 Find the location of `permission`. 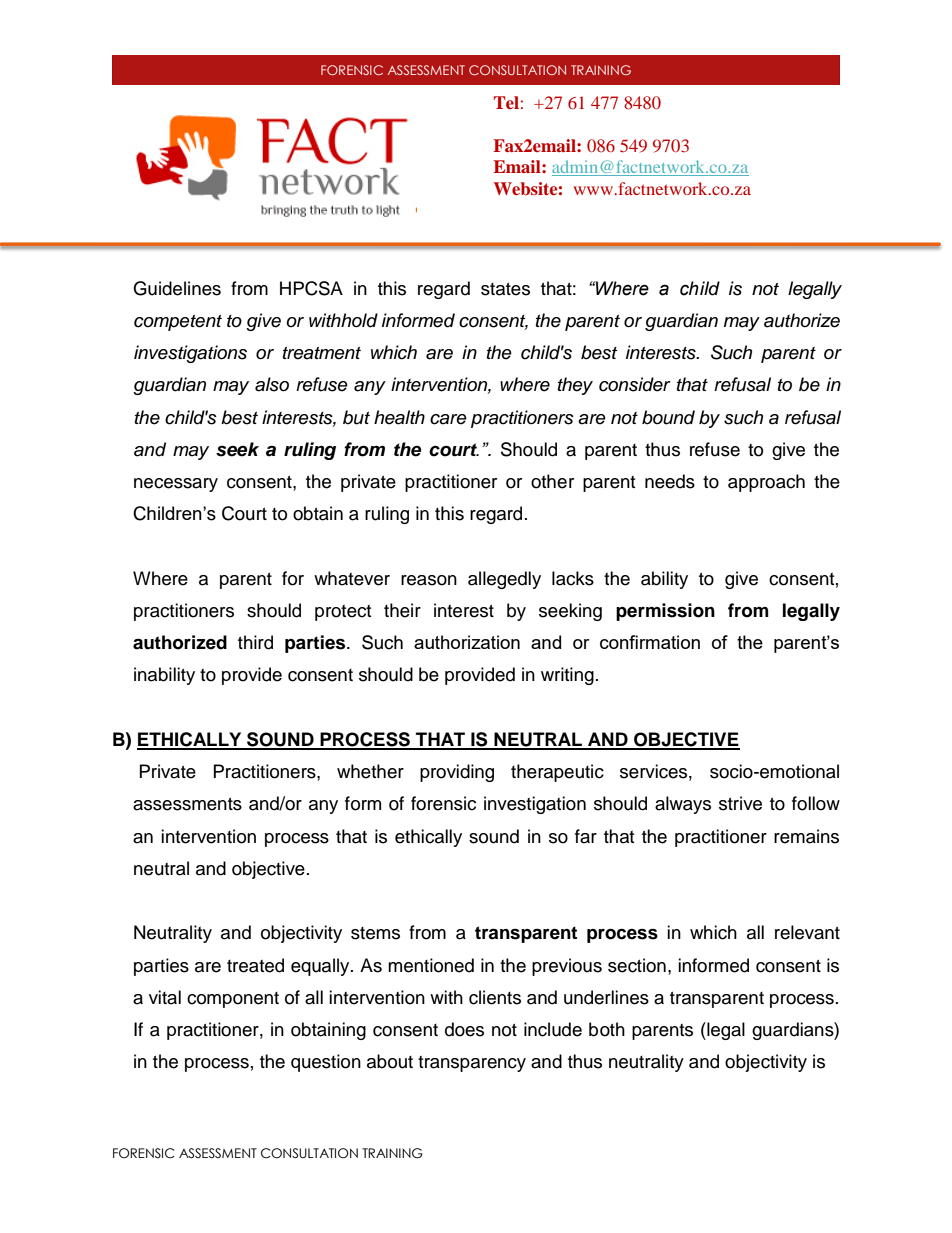

permission is located at coordinates (665, 612).
